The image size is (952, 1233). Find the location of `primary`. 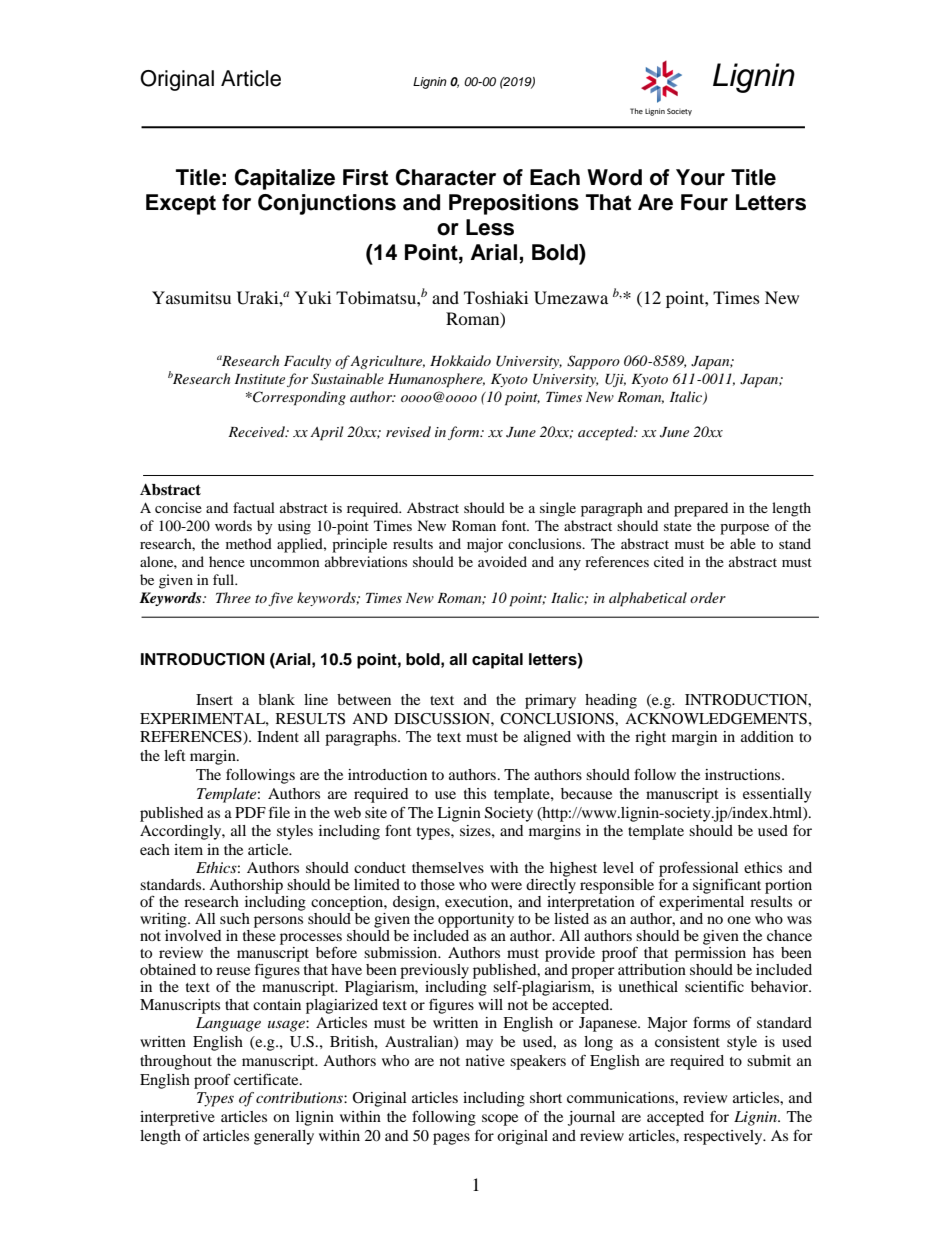

primary is located at coordinates (550, 701).
